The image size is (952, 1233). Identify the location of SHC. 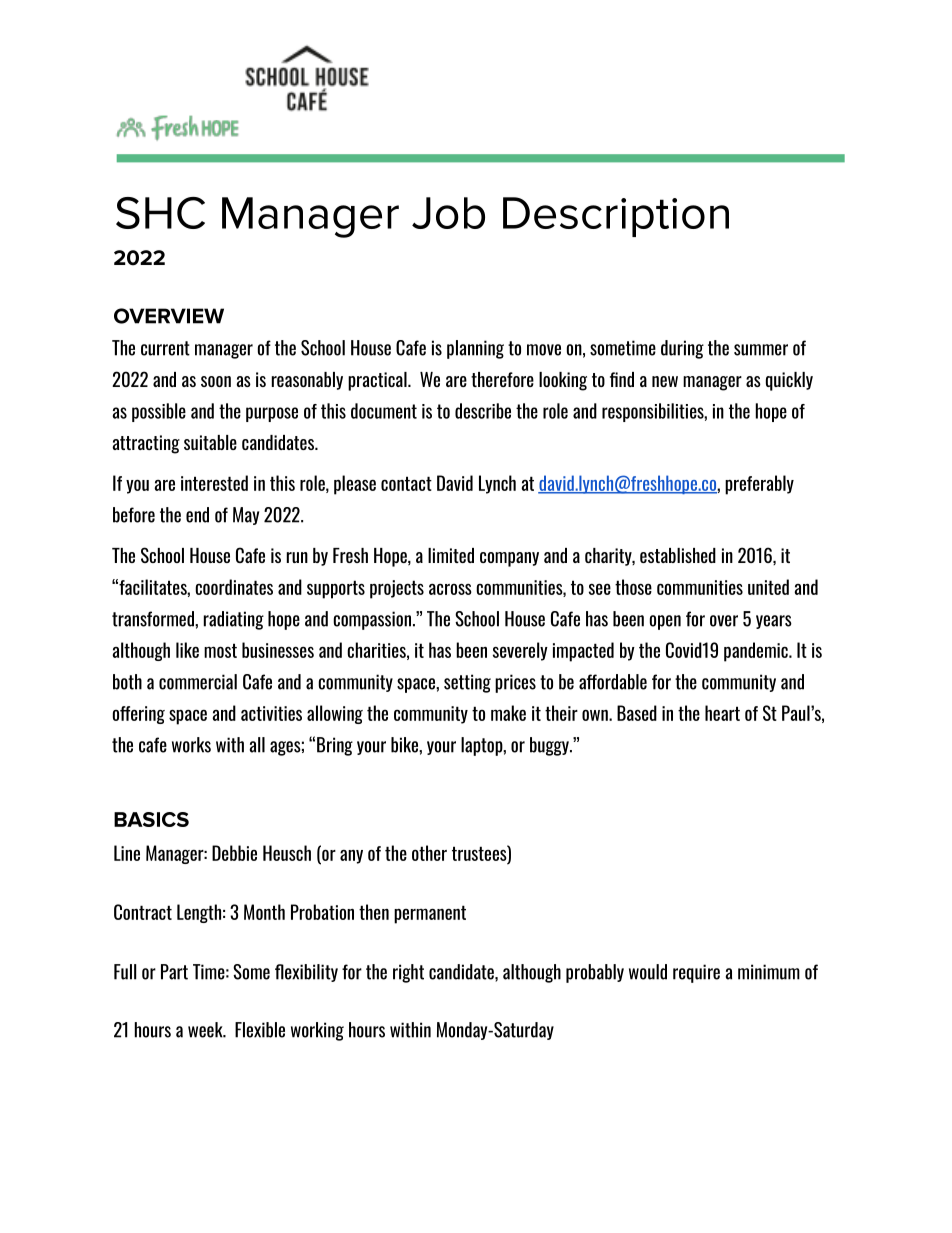
(160, 213).
